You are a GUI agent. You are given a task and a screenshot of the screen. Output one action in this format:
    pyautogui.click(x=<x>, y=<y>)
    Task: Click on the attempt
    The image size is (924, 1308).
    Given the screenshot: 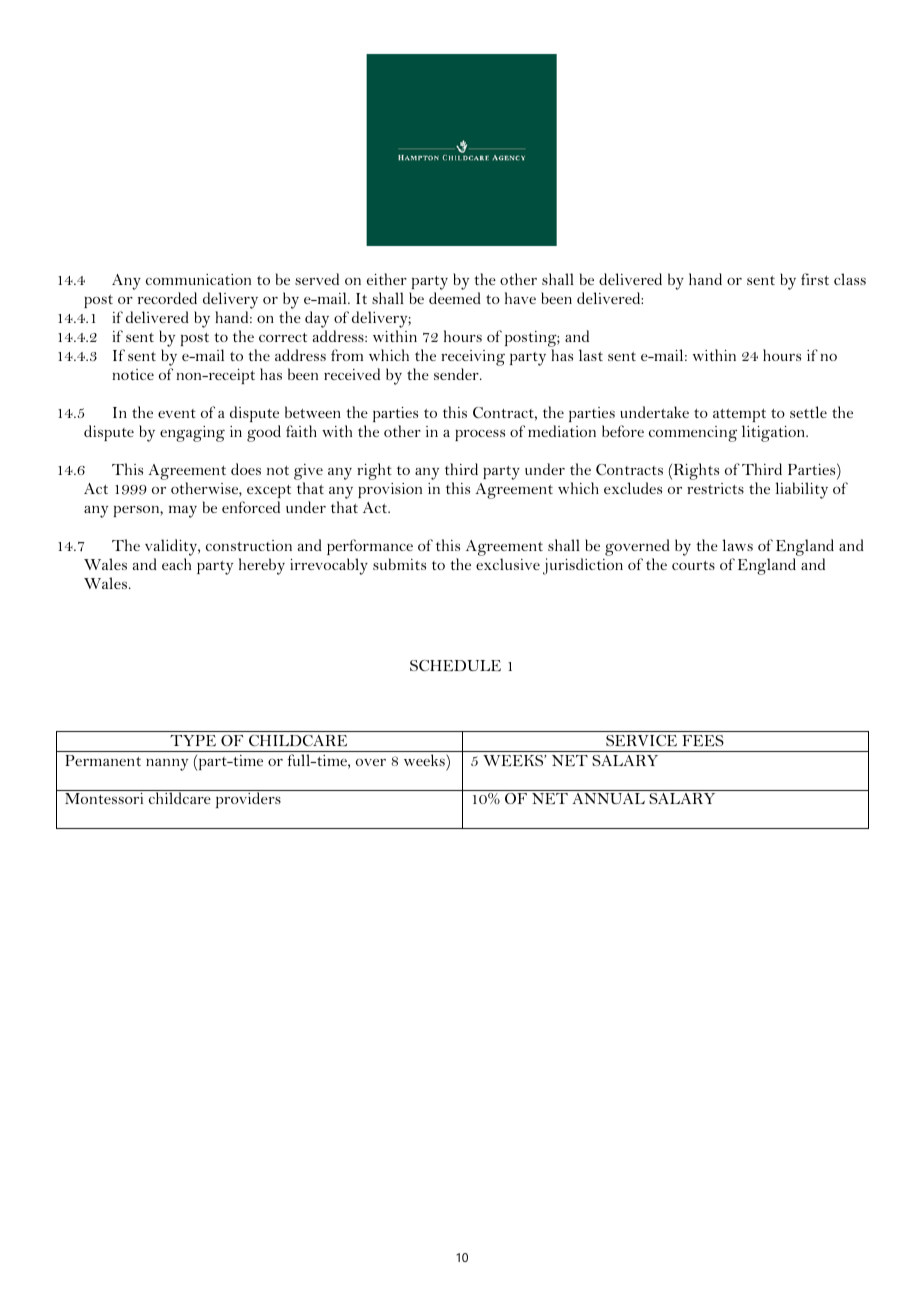 What is the action you would take?
    pyautogui.click(x=739, y=415)
